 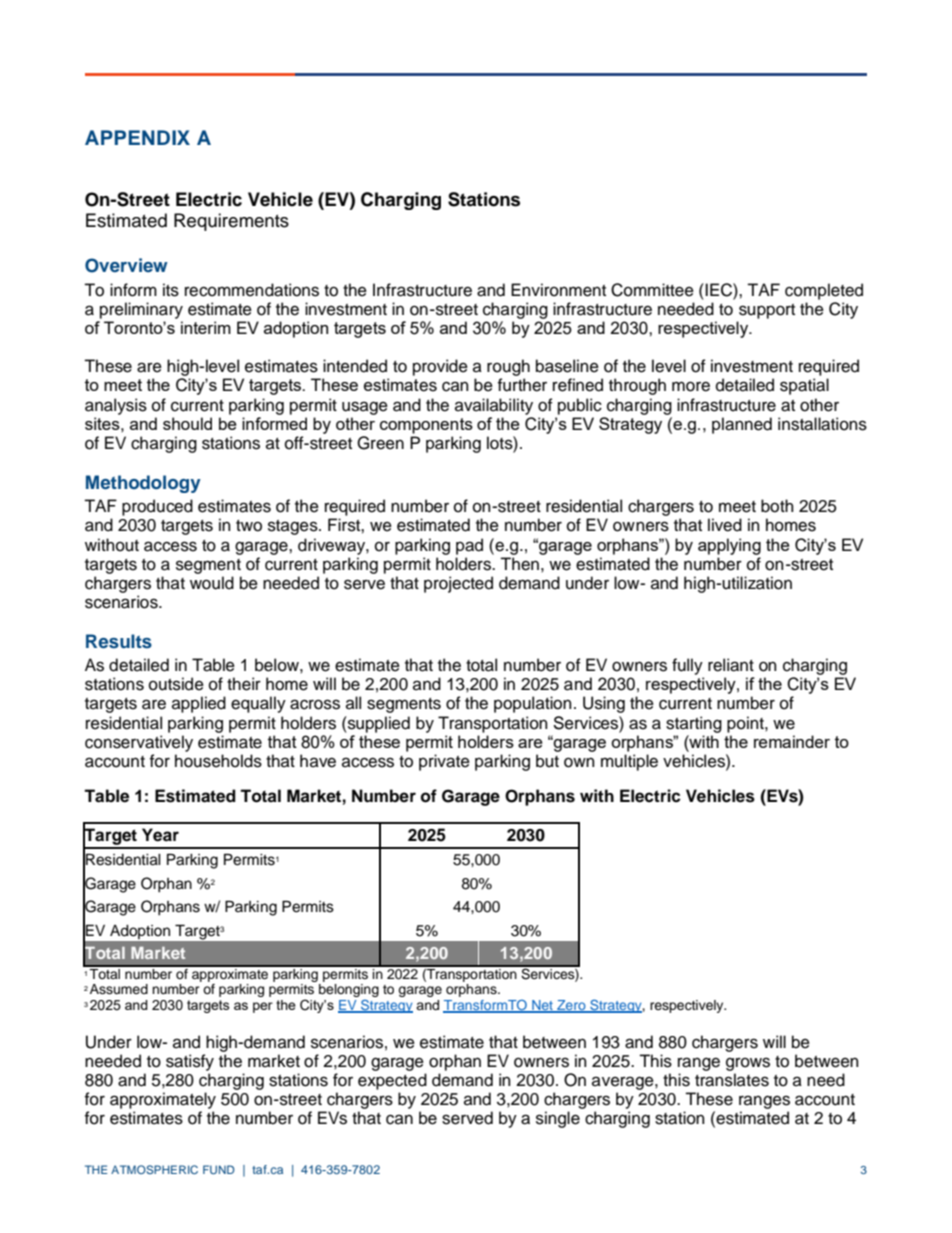 What do you see at coordinates (494, 406) in the screenshot?
I see `availability` at bounding box center [494, 406].
